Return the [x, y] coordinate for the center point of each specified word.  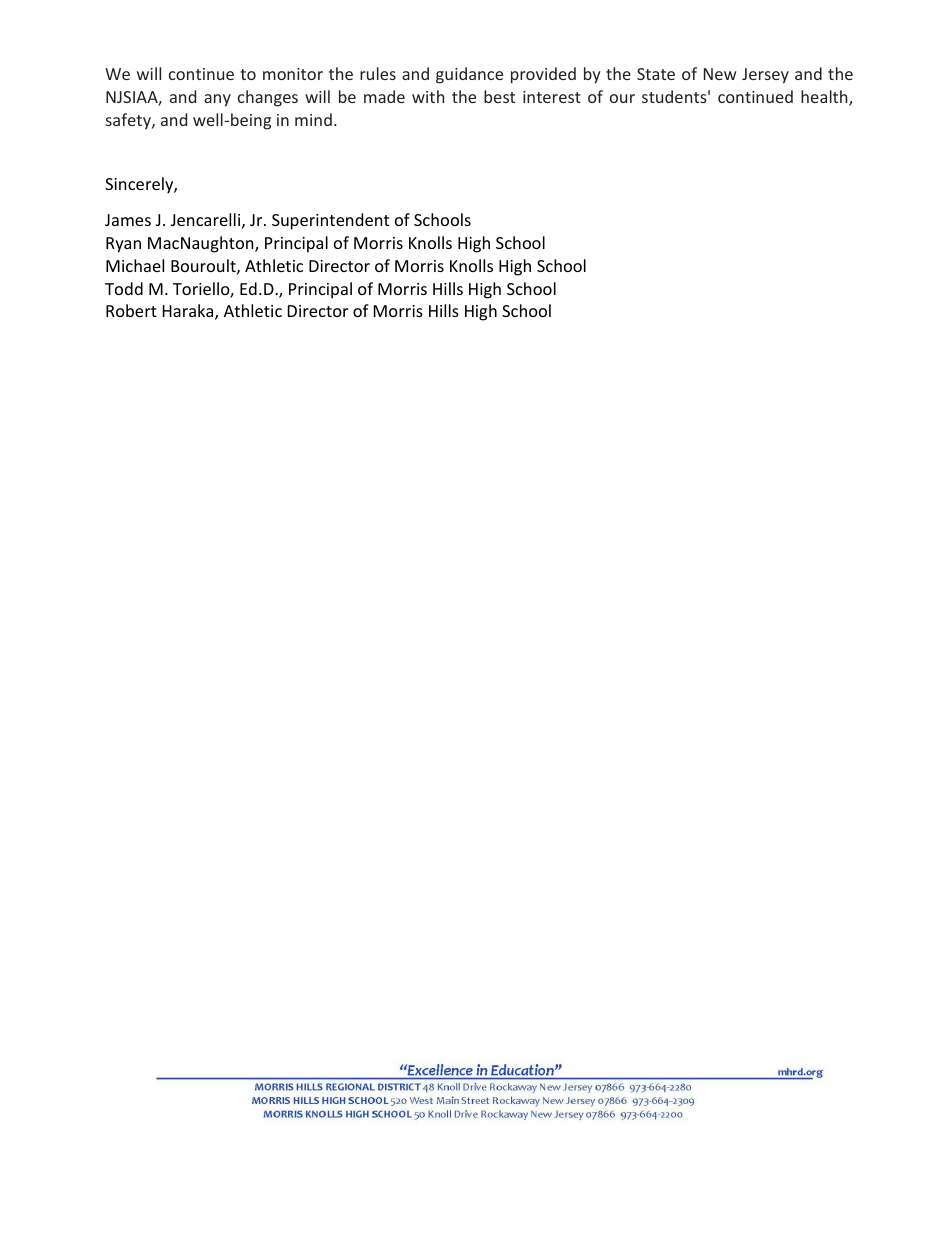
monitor [293, 74]
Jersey [765, 76]
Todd [124, 288]
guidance [469, 75]
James [128, 220]
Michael [135, 265]
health [825, 98]
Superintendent [330, 221]
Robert [131, 310]
